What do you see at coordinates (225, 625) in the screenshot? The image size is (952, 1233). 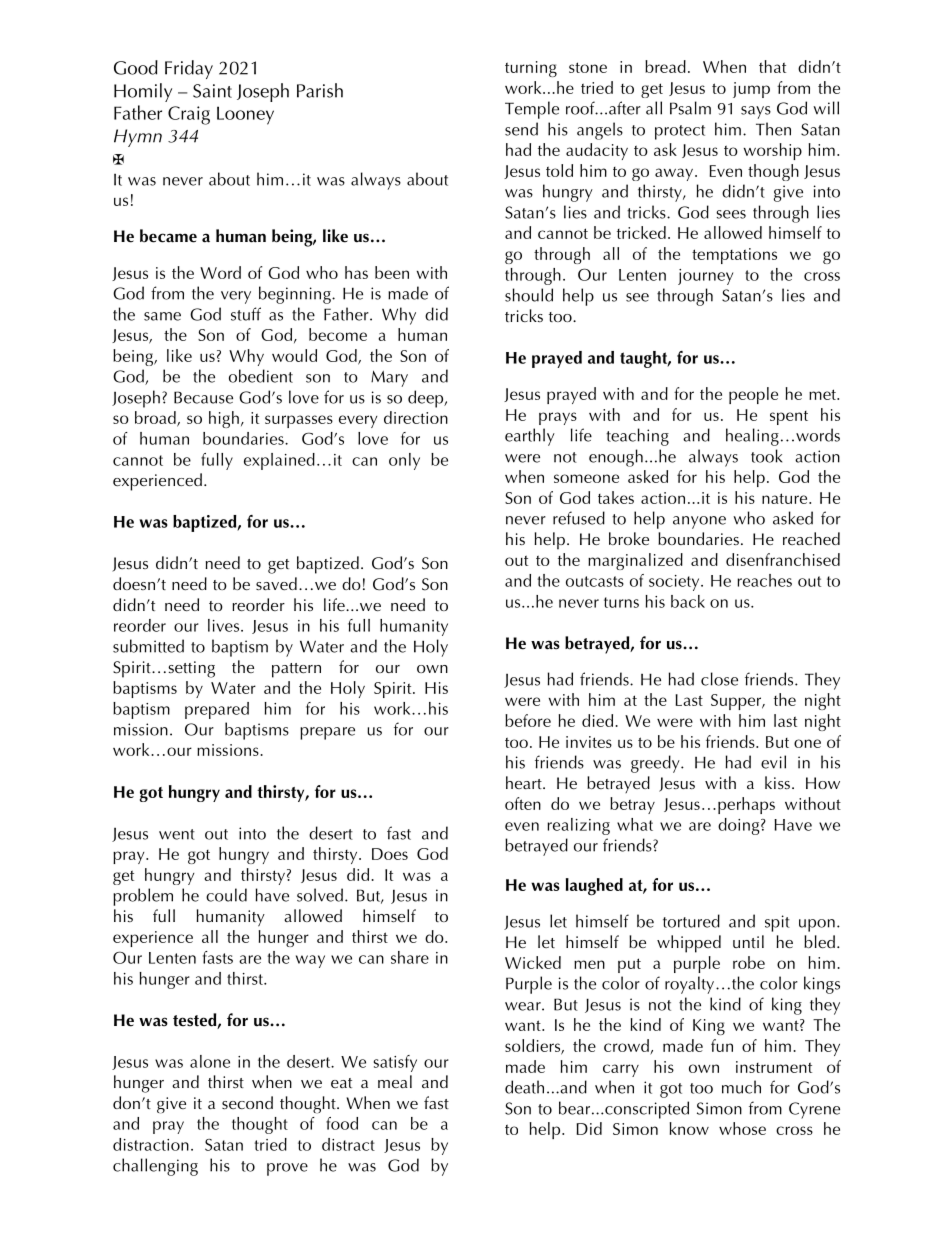 I see `lives` at bounding box center [225, 625].
